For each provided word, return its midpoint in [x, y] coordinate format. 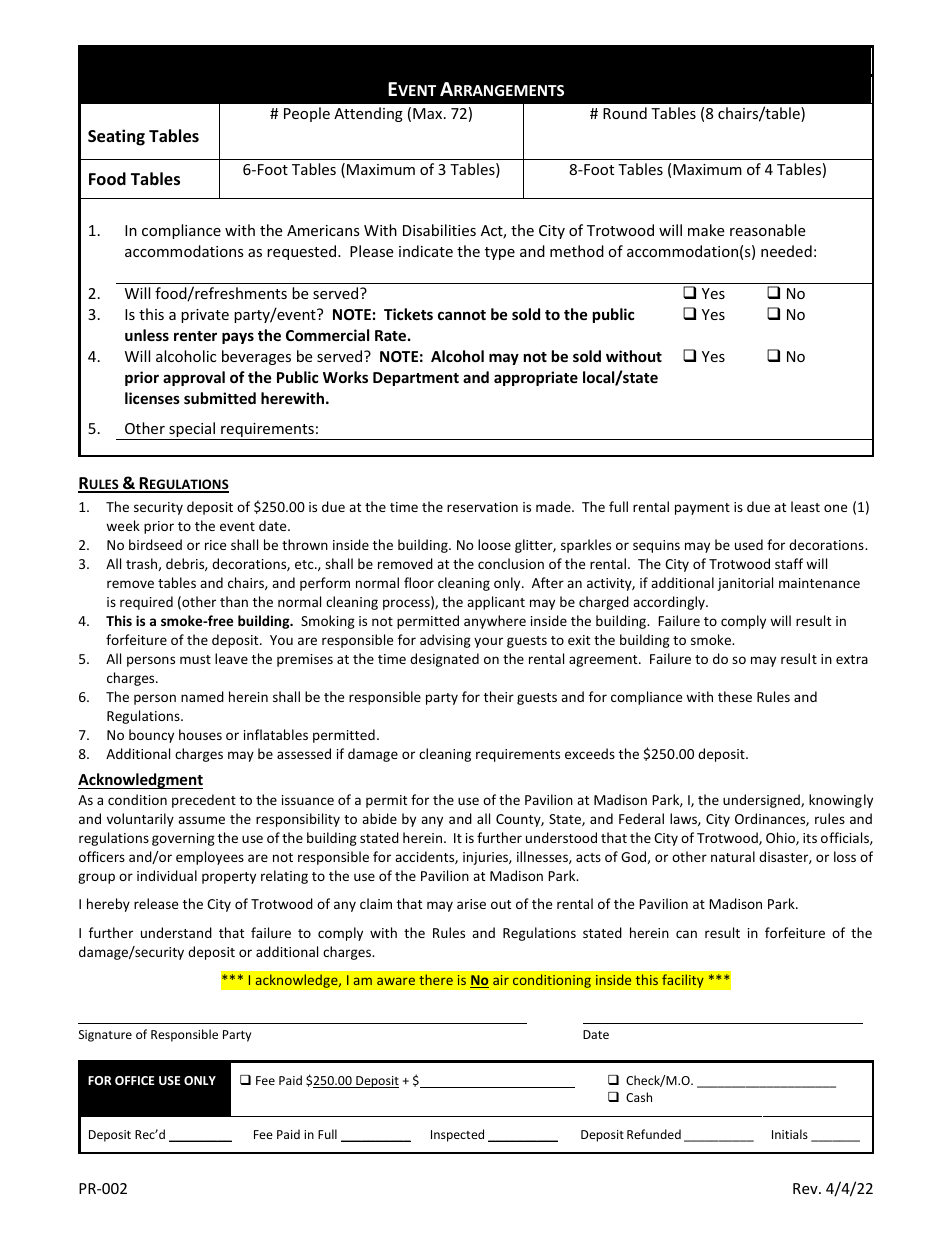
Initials [790, 1134]
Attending [368, 114]
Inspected [457, 1135]
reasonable [767, 230]
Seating [116, 137]
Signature [105, 1036]
